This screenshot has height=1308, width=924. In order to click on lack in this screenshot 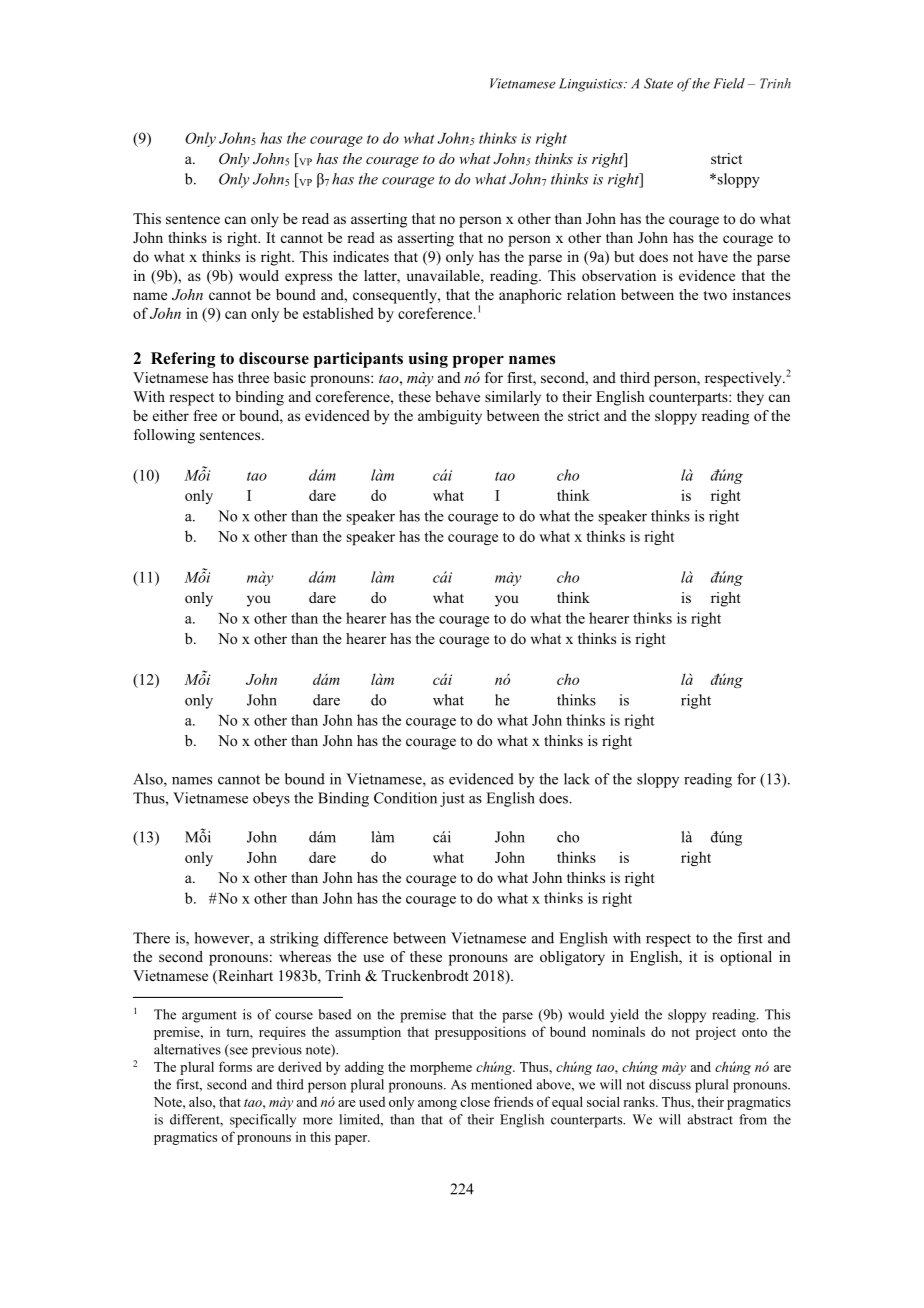, I will do `click(577, 779)`.
